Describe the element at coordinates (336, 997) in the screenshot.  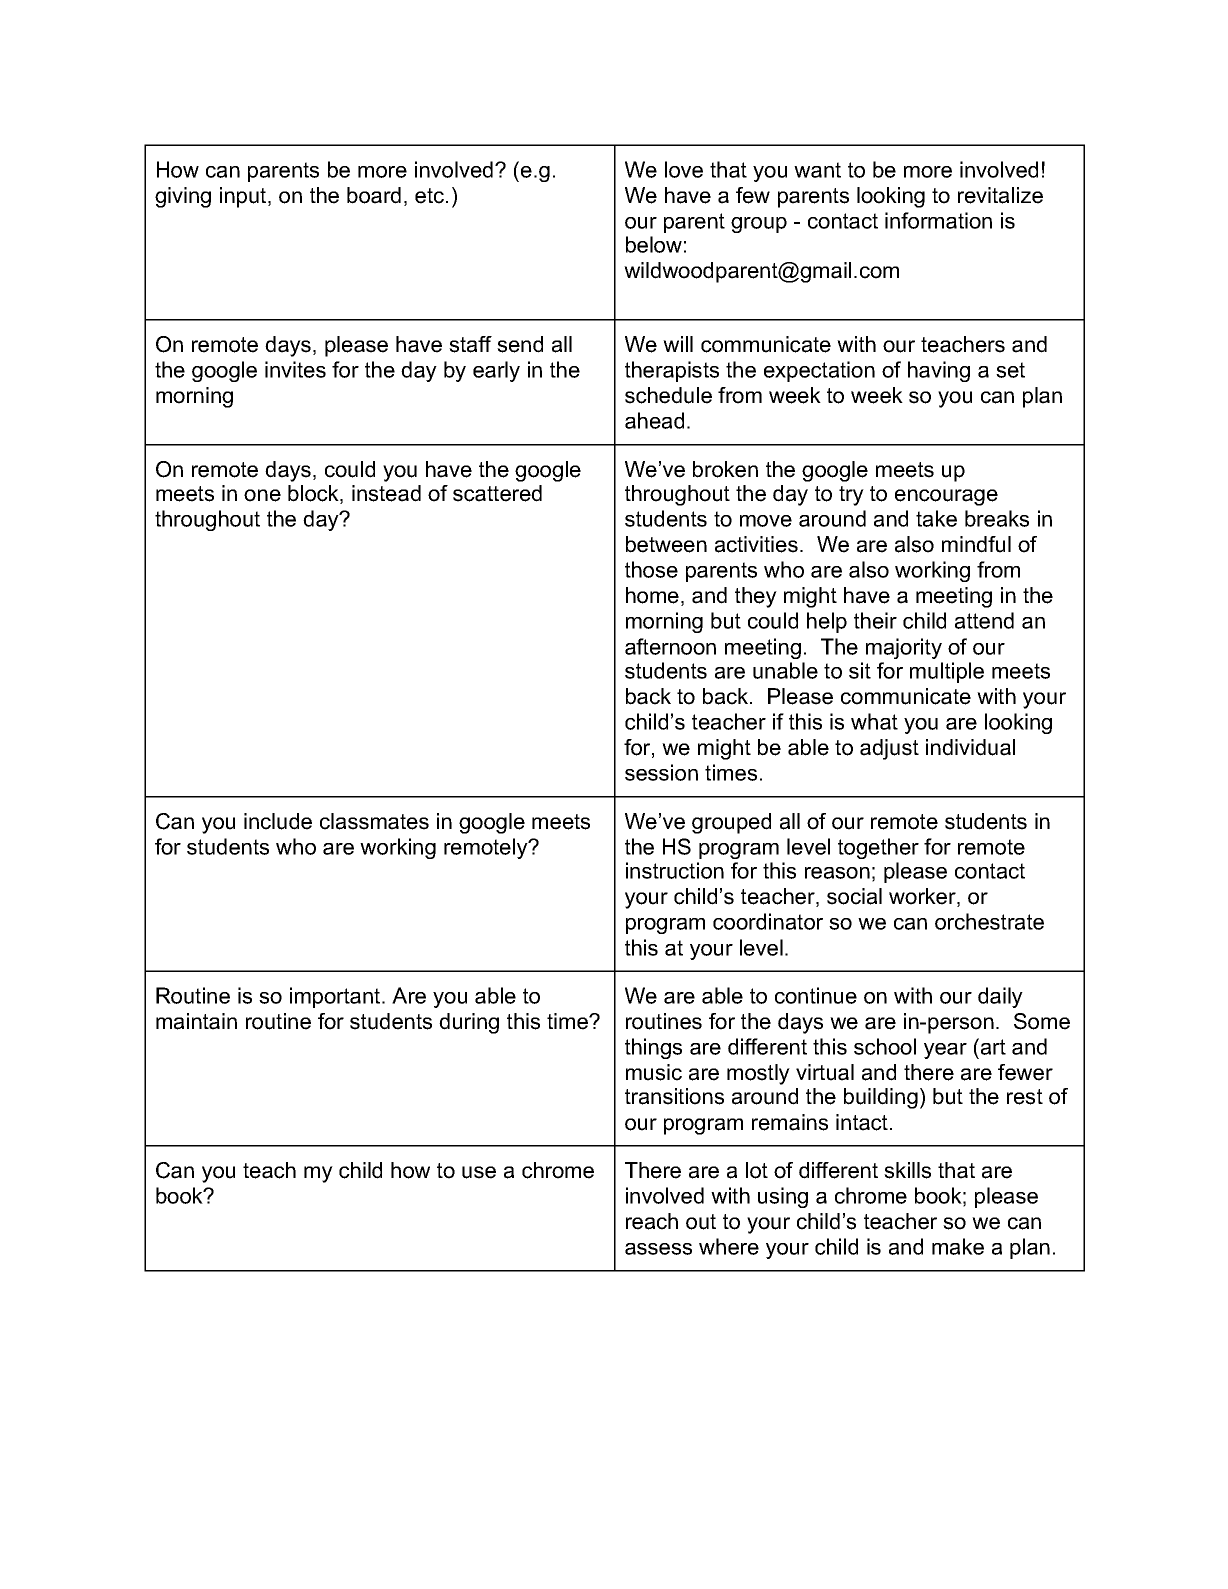
I see `important` at that location.
